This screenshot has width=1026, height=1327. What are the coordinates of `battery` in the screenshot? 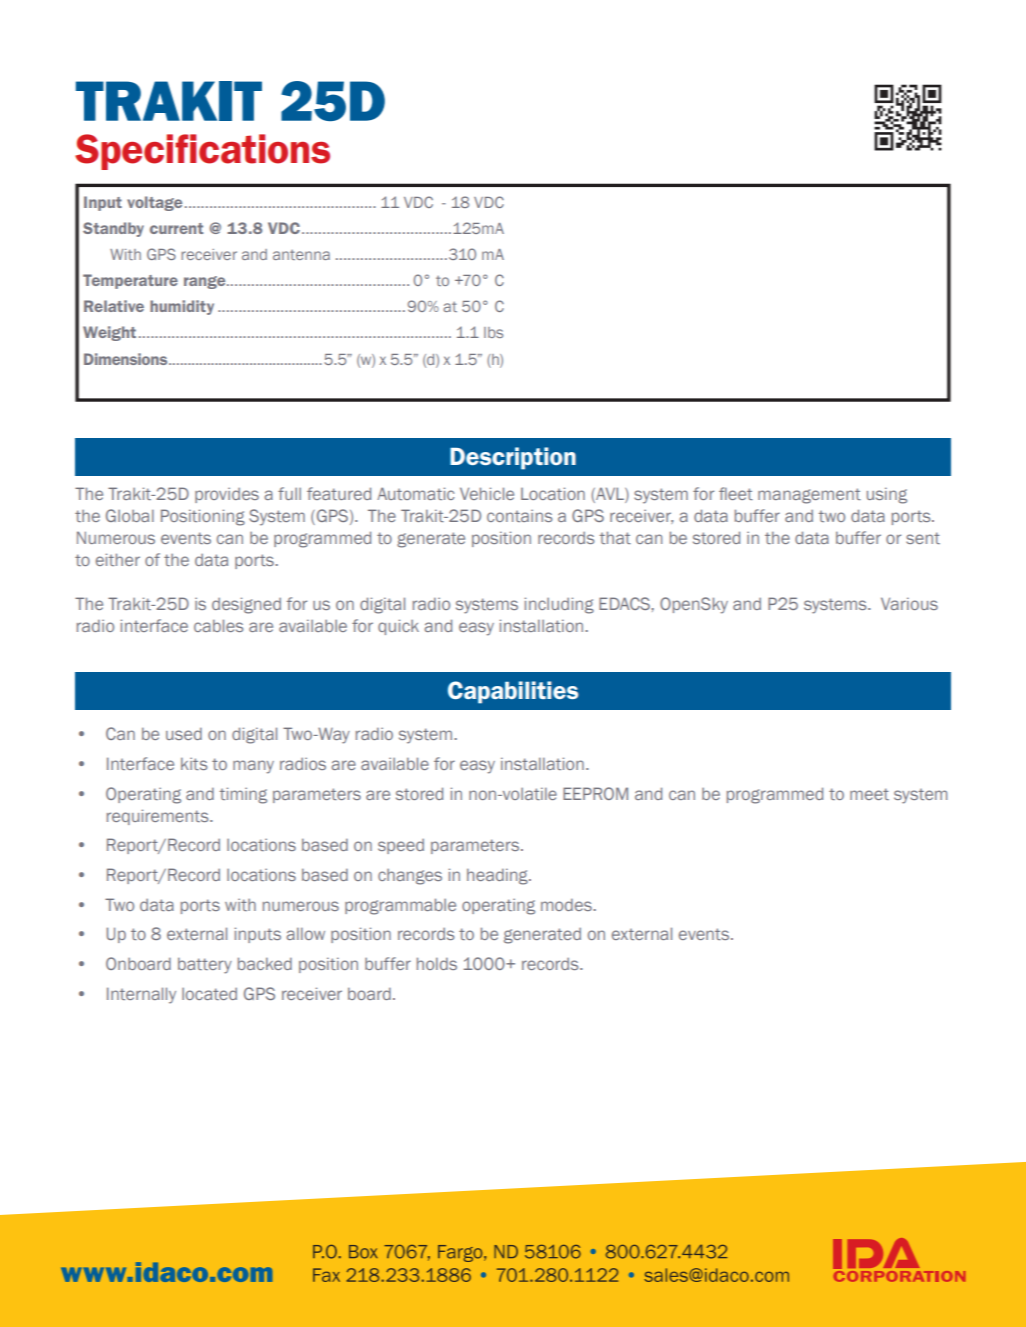 It's located at (205, 966).
